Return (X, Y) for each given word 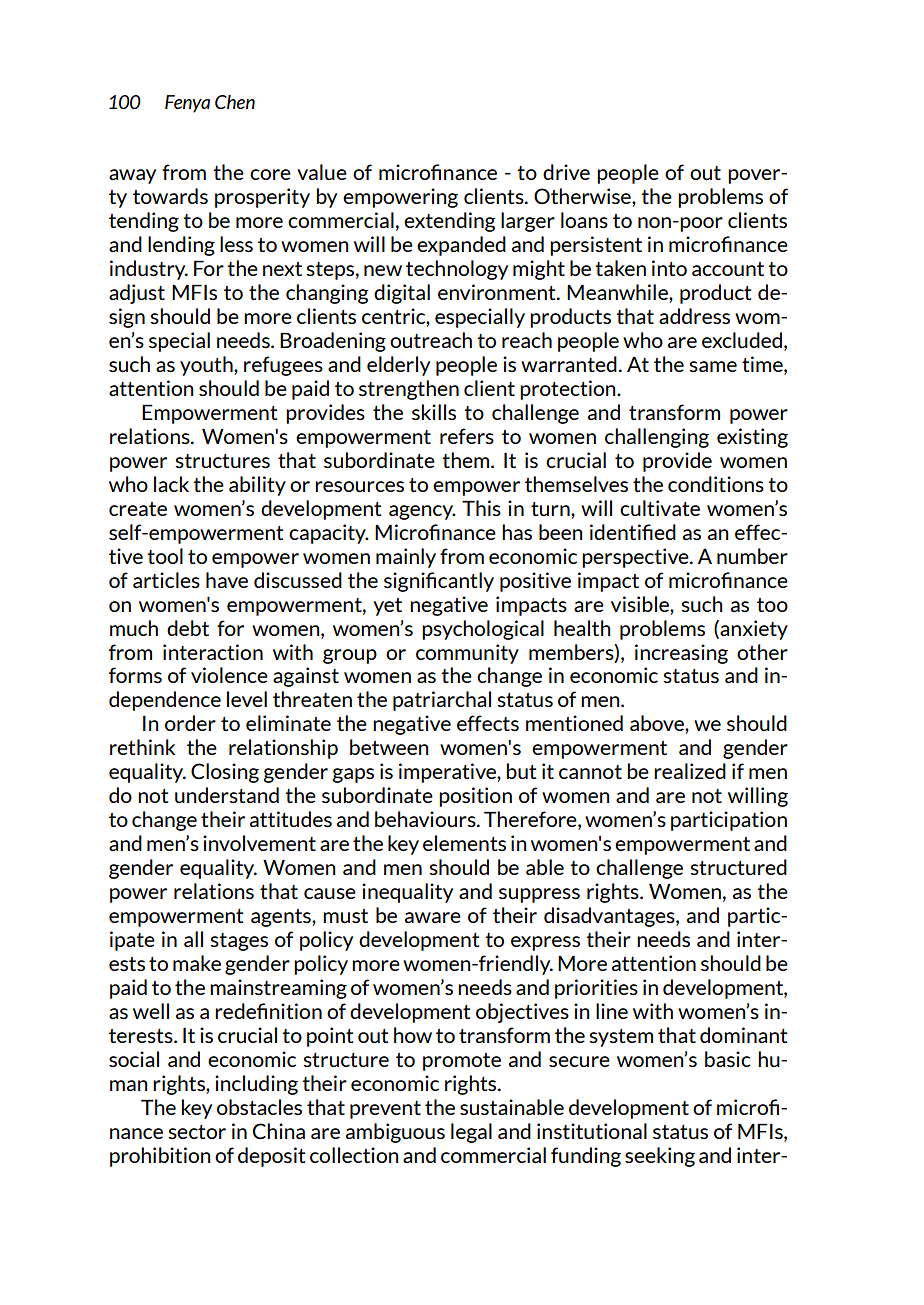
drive (566, 172)
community (467, 654)
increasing (681, 654)
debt (188, 628)
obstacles (259, 1107)
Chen (235, 102)
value (322, 172)
